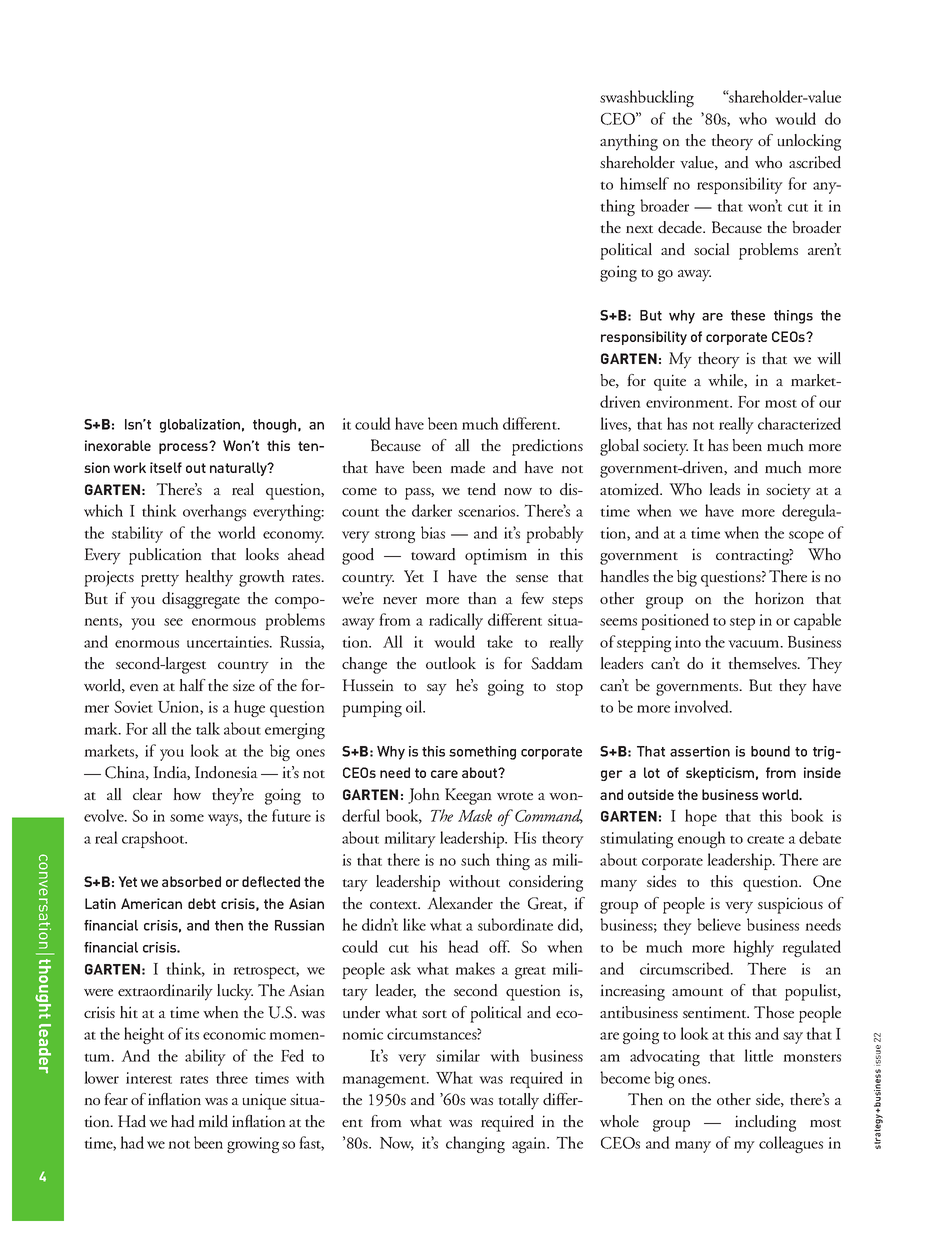 This screenshot has height=1233, width=952. I want to click on mild, so click(213, 1121).
